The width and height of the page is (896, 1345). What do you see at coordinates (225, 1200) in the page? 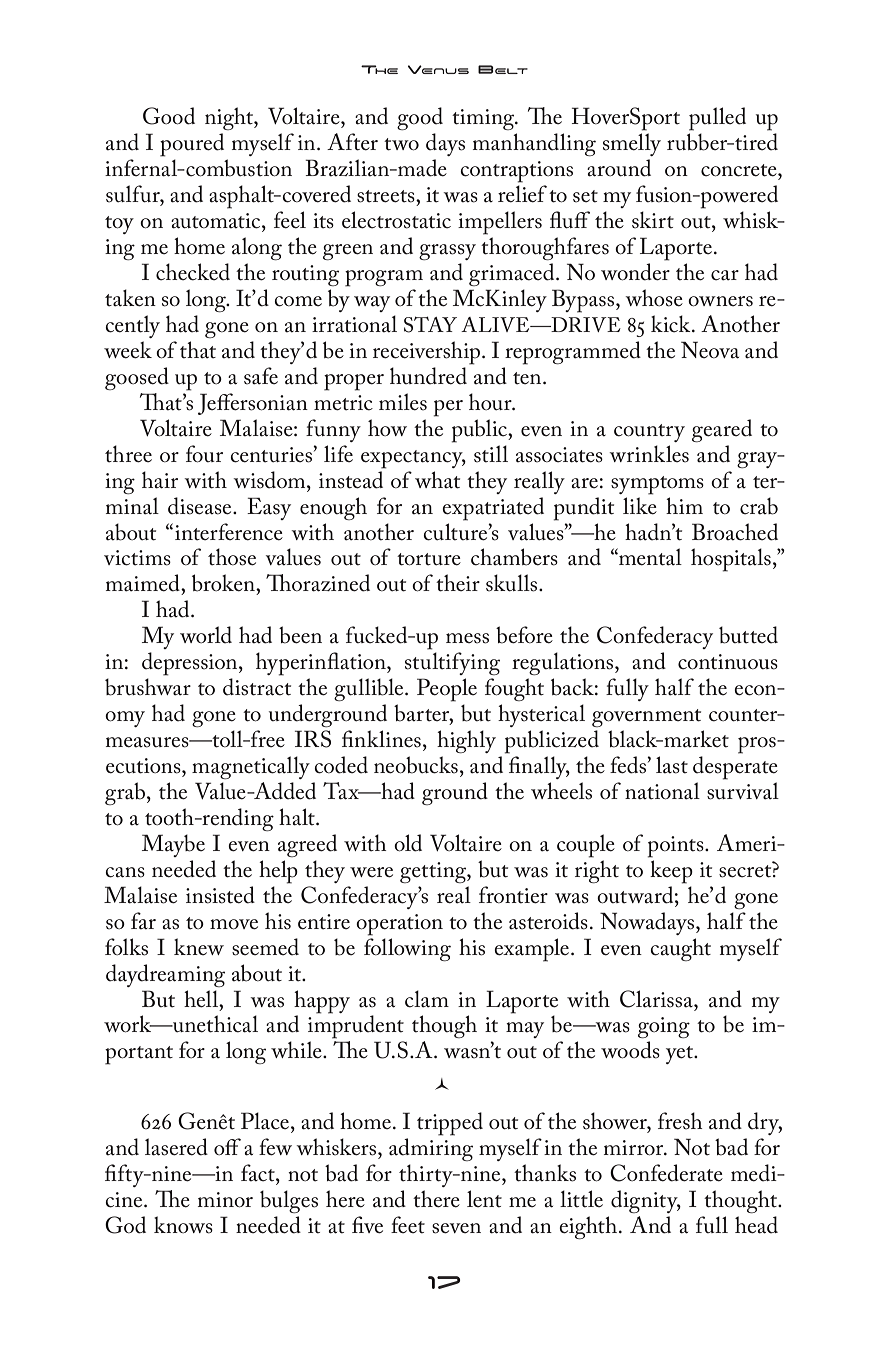
I see `minor` at bounding box center [225, 1200].
